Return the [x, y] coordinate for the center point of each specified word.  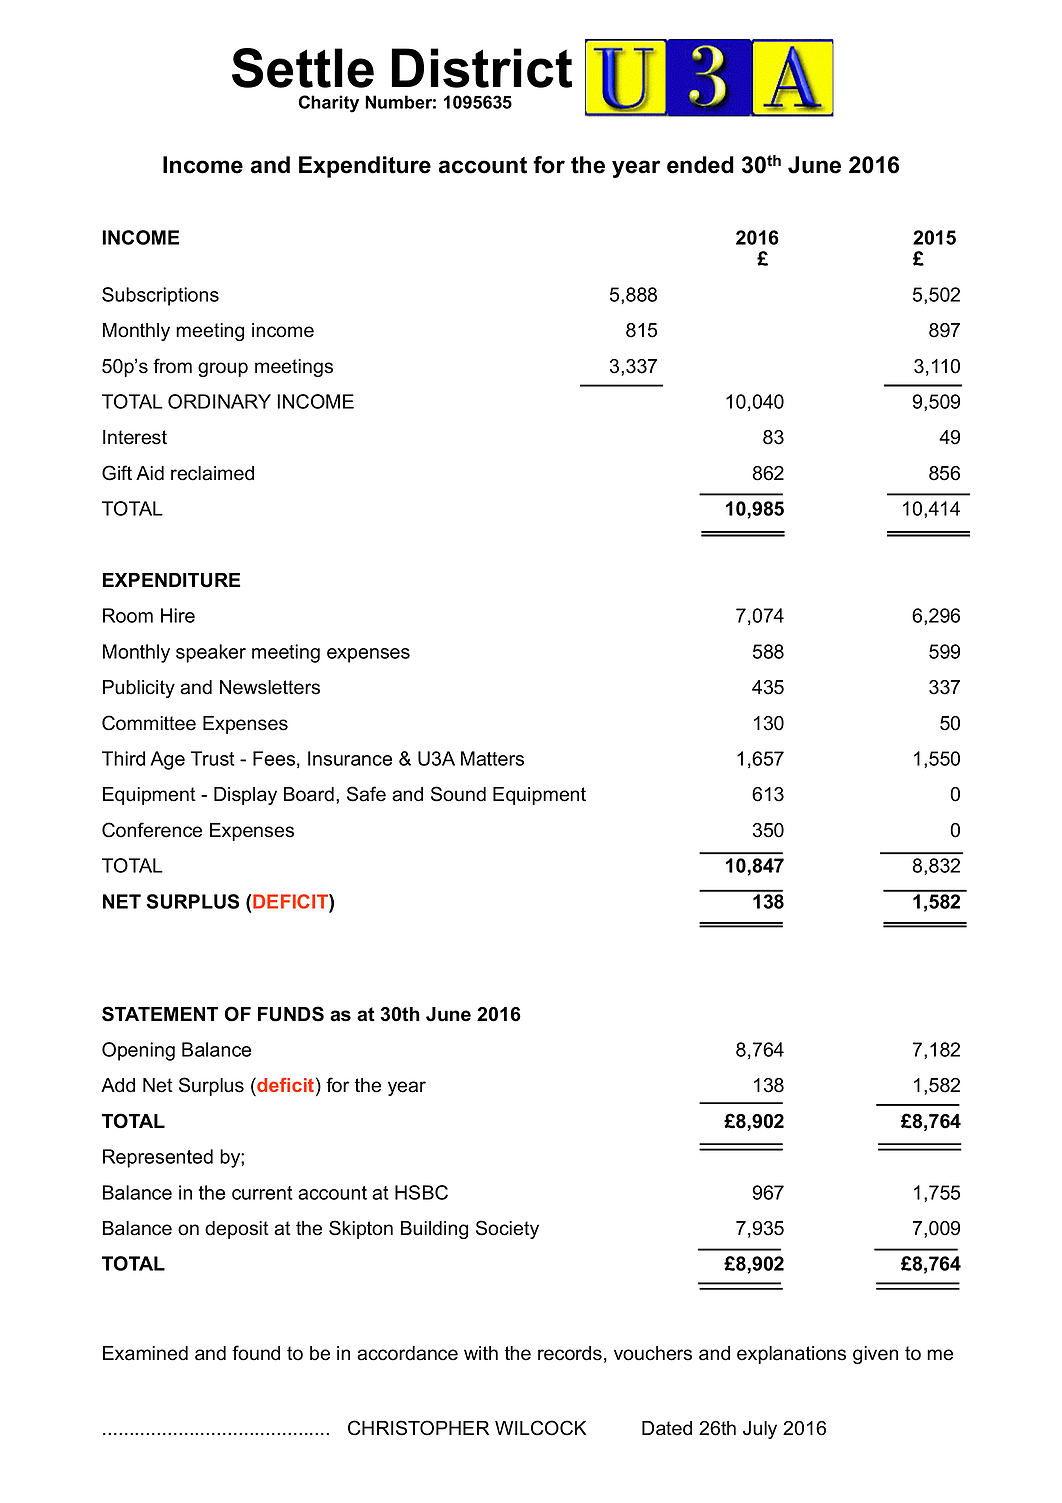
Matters [492, 758]
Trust [213, 758]
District [482, 68]
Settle [303, 68]
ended [700, 165]
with [481, 1353]
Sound [458, 794]
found [256, 1353]
